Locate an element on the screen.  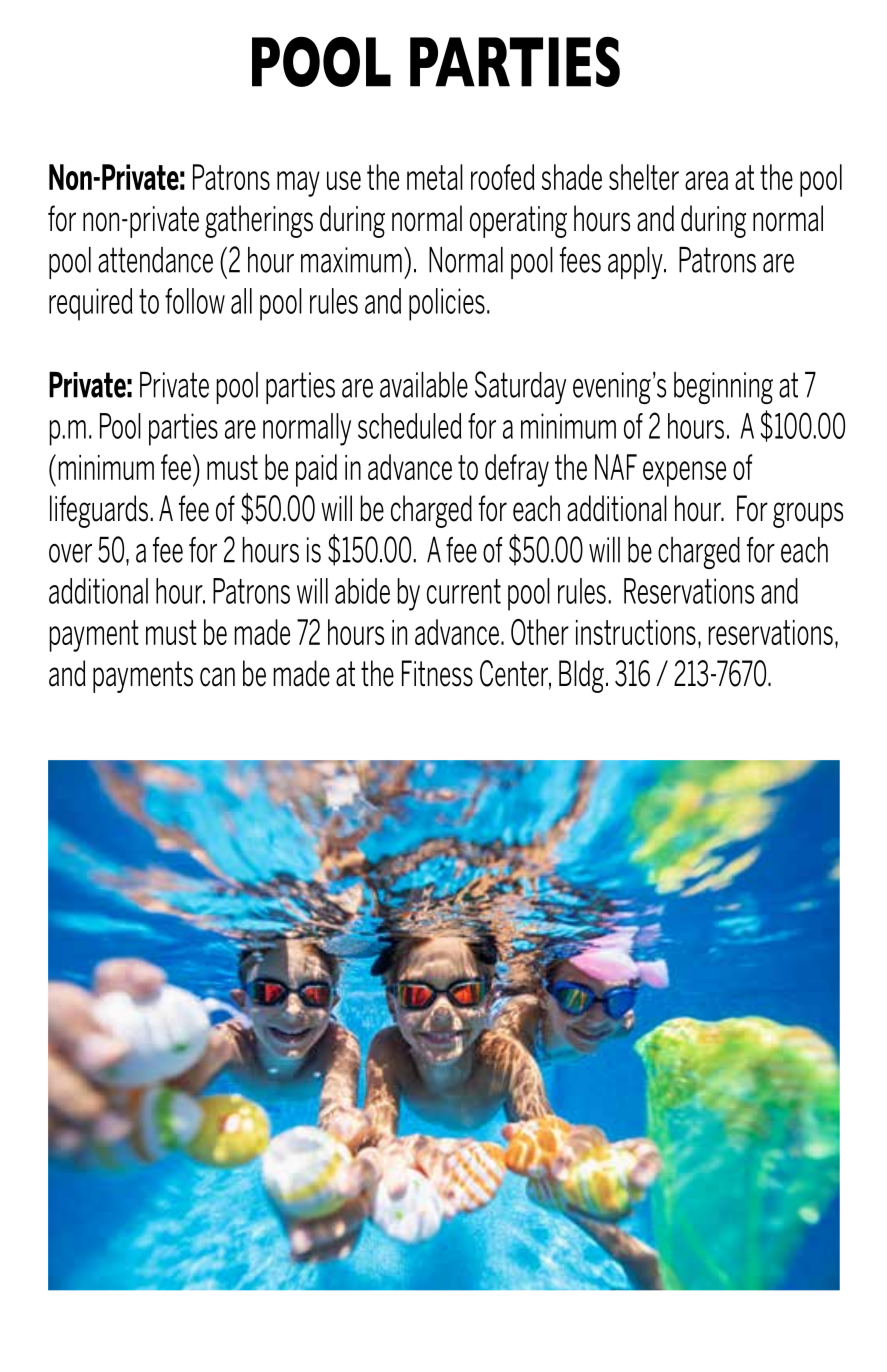
metal is located at coordinates (435, 177).
